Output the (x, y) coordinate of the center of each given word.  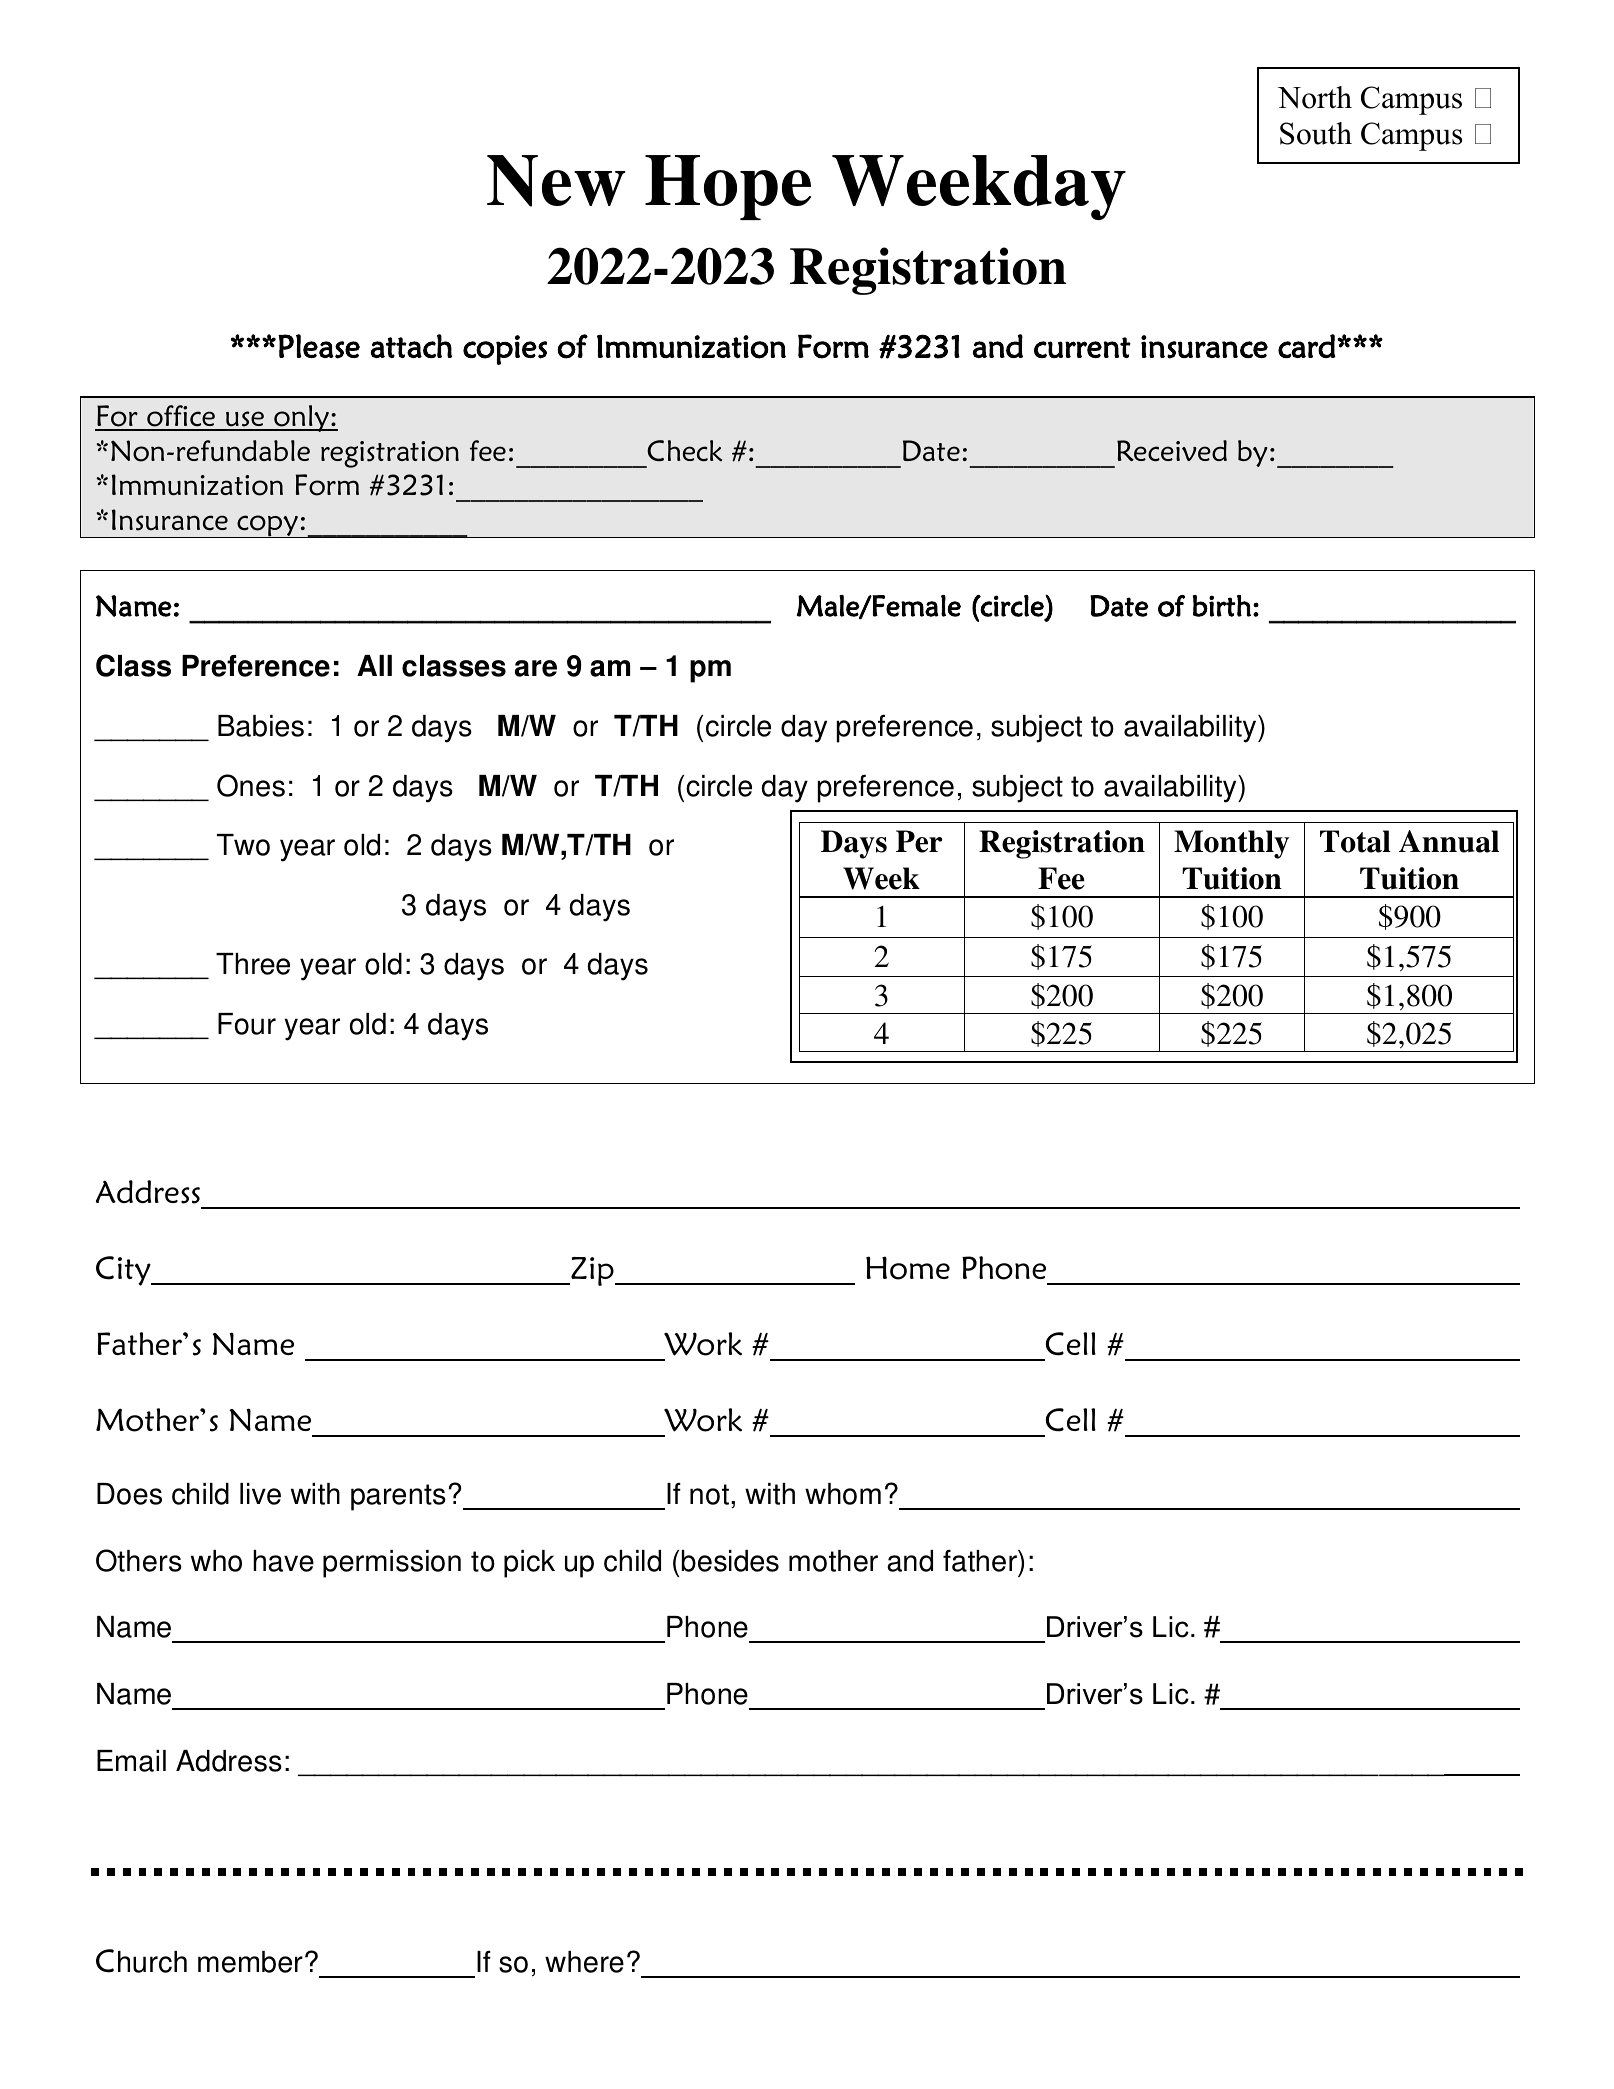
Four (247, 1024)
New (556, 181)
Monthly (1231, 844)
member (250, 1962)
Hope (728, 187)
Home (908, 1268)
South (1316, 133)
